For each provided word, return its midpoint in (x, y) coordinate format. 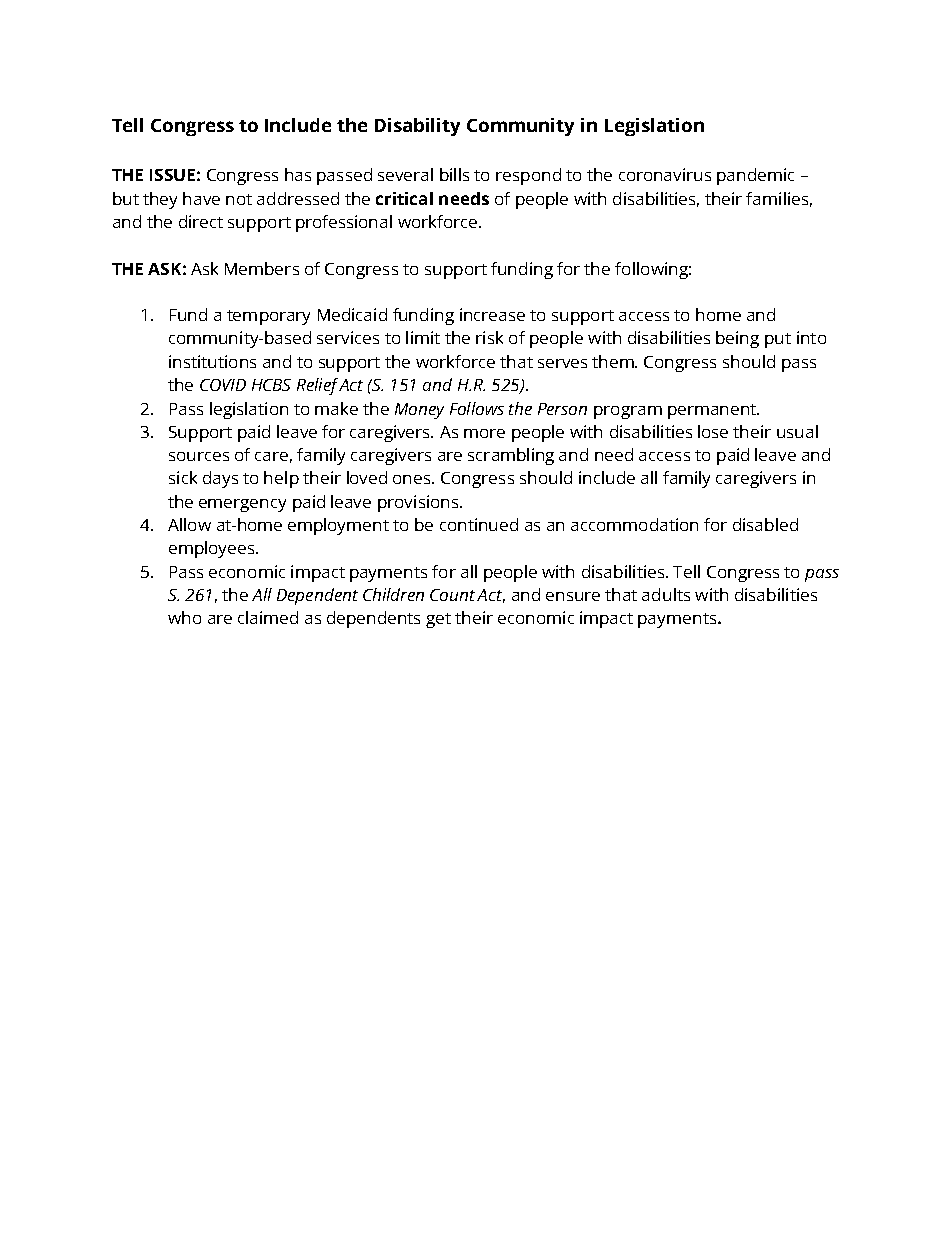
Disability (417, 127)
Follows (477, 408)
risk (489, 337)
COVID (223, 385)
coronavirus (665, 174)
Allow (189, 524)
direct (201, 221)
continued (479, 524)
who (184, 617)
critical (404, 198)
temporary (268, 317)
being (737, 339)
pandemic (755, 176)
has (298, 174)
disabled (765, 524)
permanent (713, 411)
